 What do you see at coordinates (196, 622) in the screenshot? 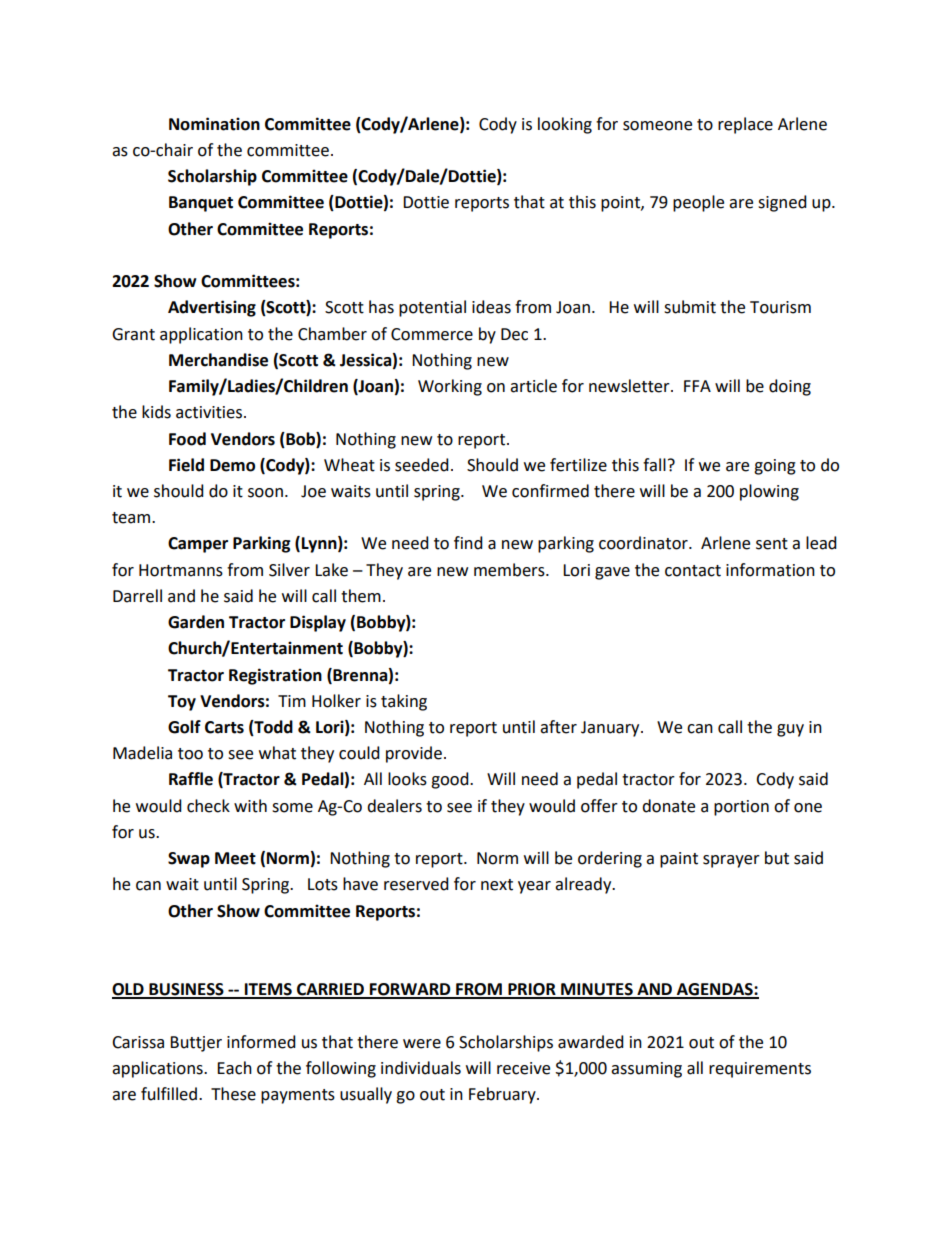
I see `Garden` at bounding box center [196, 622].
